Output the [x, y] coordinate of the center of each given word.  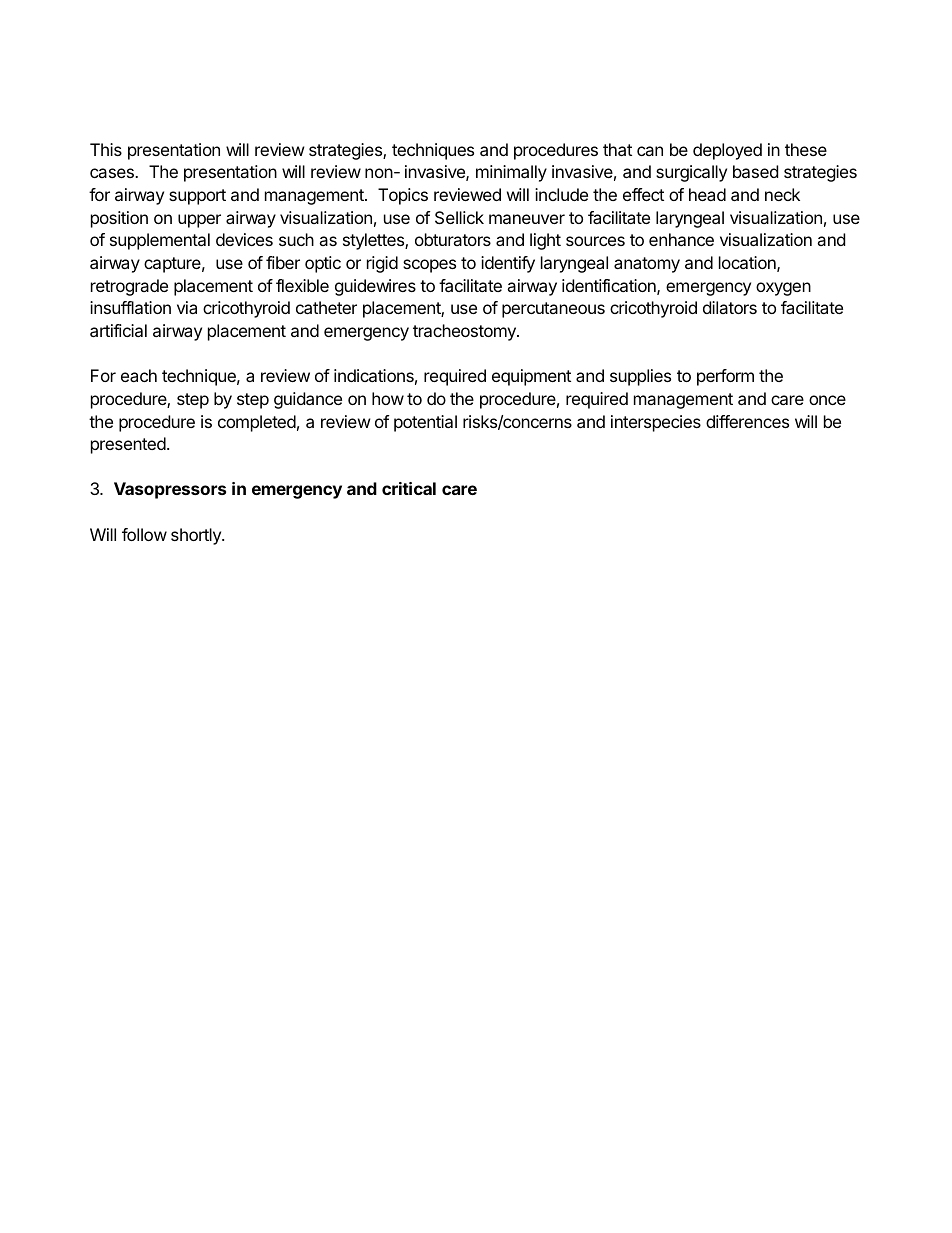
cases [113, 173]
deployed [727, 151]
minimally [511, 173]
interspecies [656, 423]
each [139, 375]
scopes [429, 266]
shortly [197, 536]
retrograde [129, 287]
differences [747, 421]
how [388, 398]
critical [409, 488]
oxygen [783, 289]
